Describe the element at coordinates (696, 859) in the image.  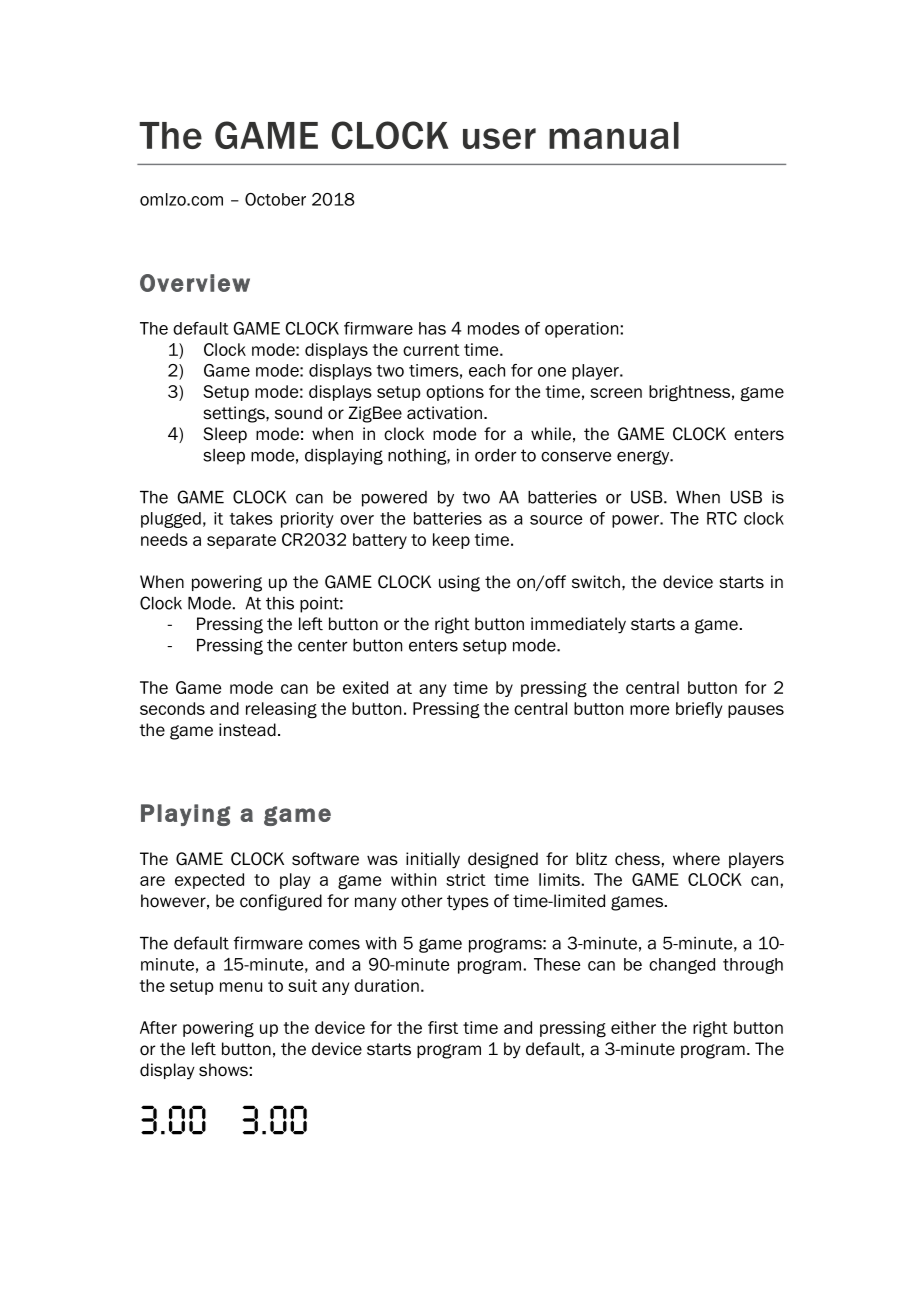
I see `where` at that location.
